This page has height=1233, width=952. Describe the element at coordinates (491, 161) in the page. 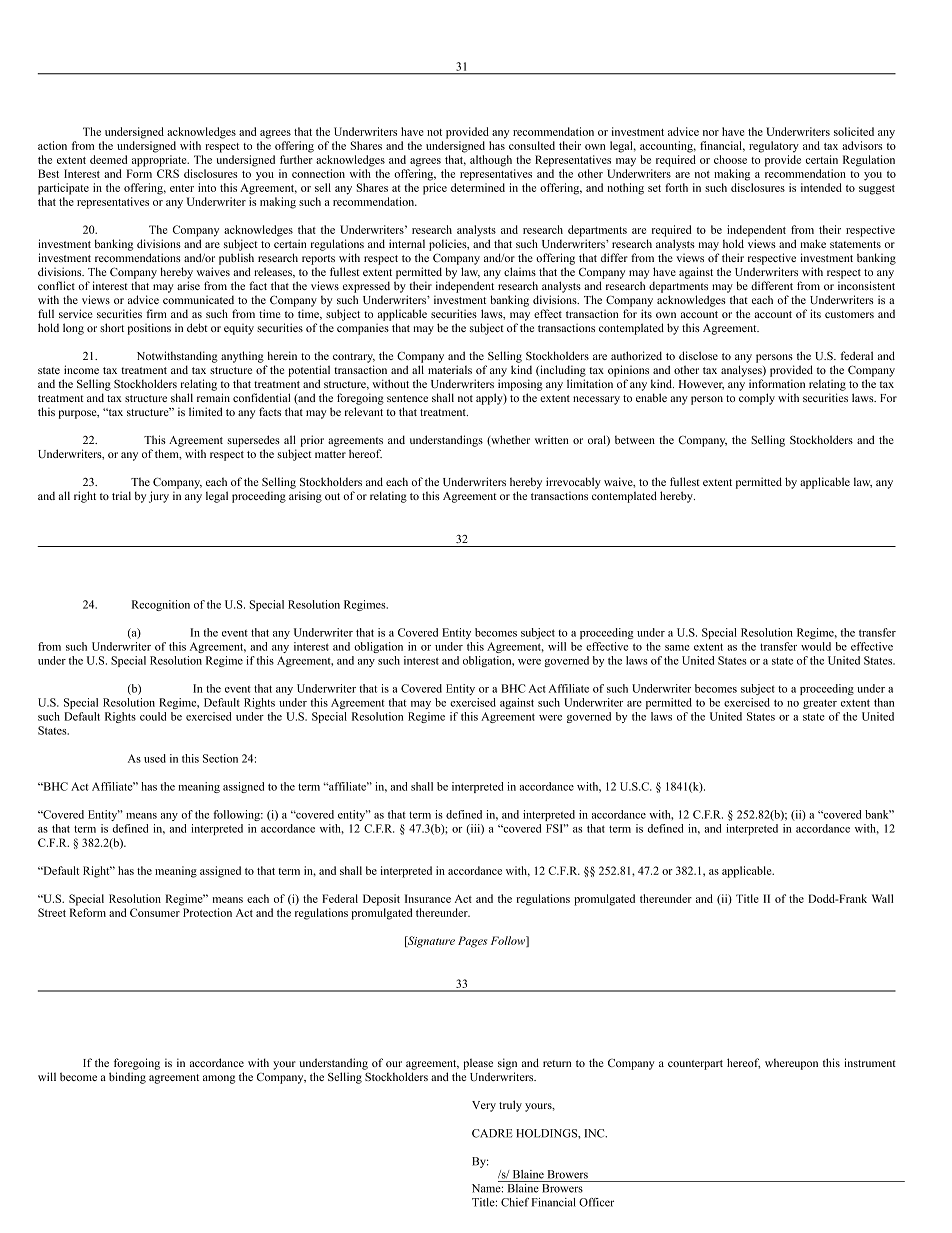

I see `although` at that location.
